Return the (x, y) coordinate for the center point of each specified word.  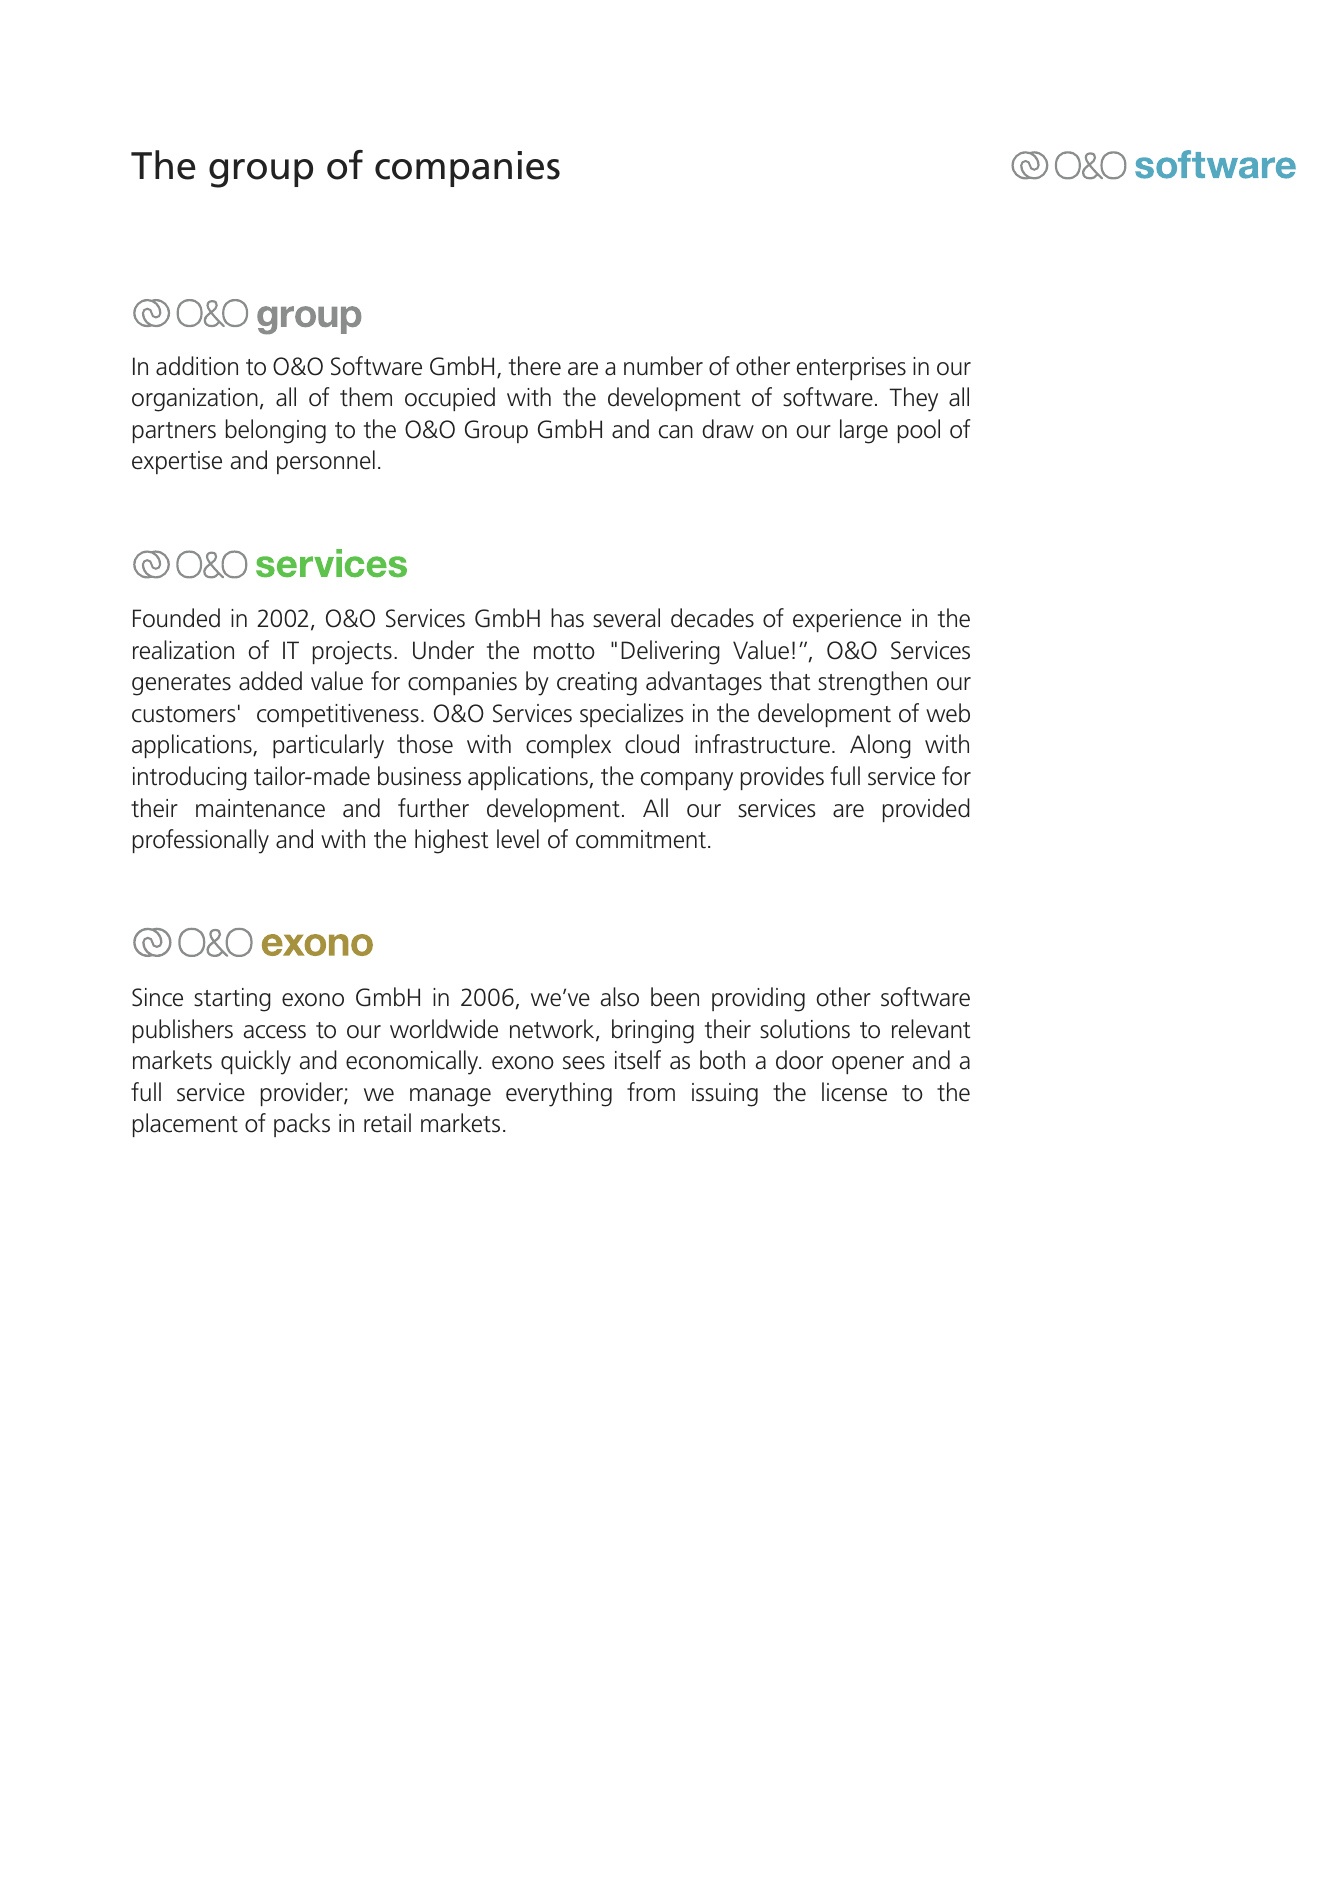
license (854, 1092)
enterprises (851, 368)
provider (303, 1094)
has (567, 618)
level (518, 839)
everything (559, 1094)
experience (847, 620)
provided (926, 810)
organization (195, 400)
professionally (201, 841)
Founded (176, 618)
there (535, 366)
